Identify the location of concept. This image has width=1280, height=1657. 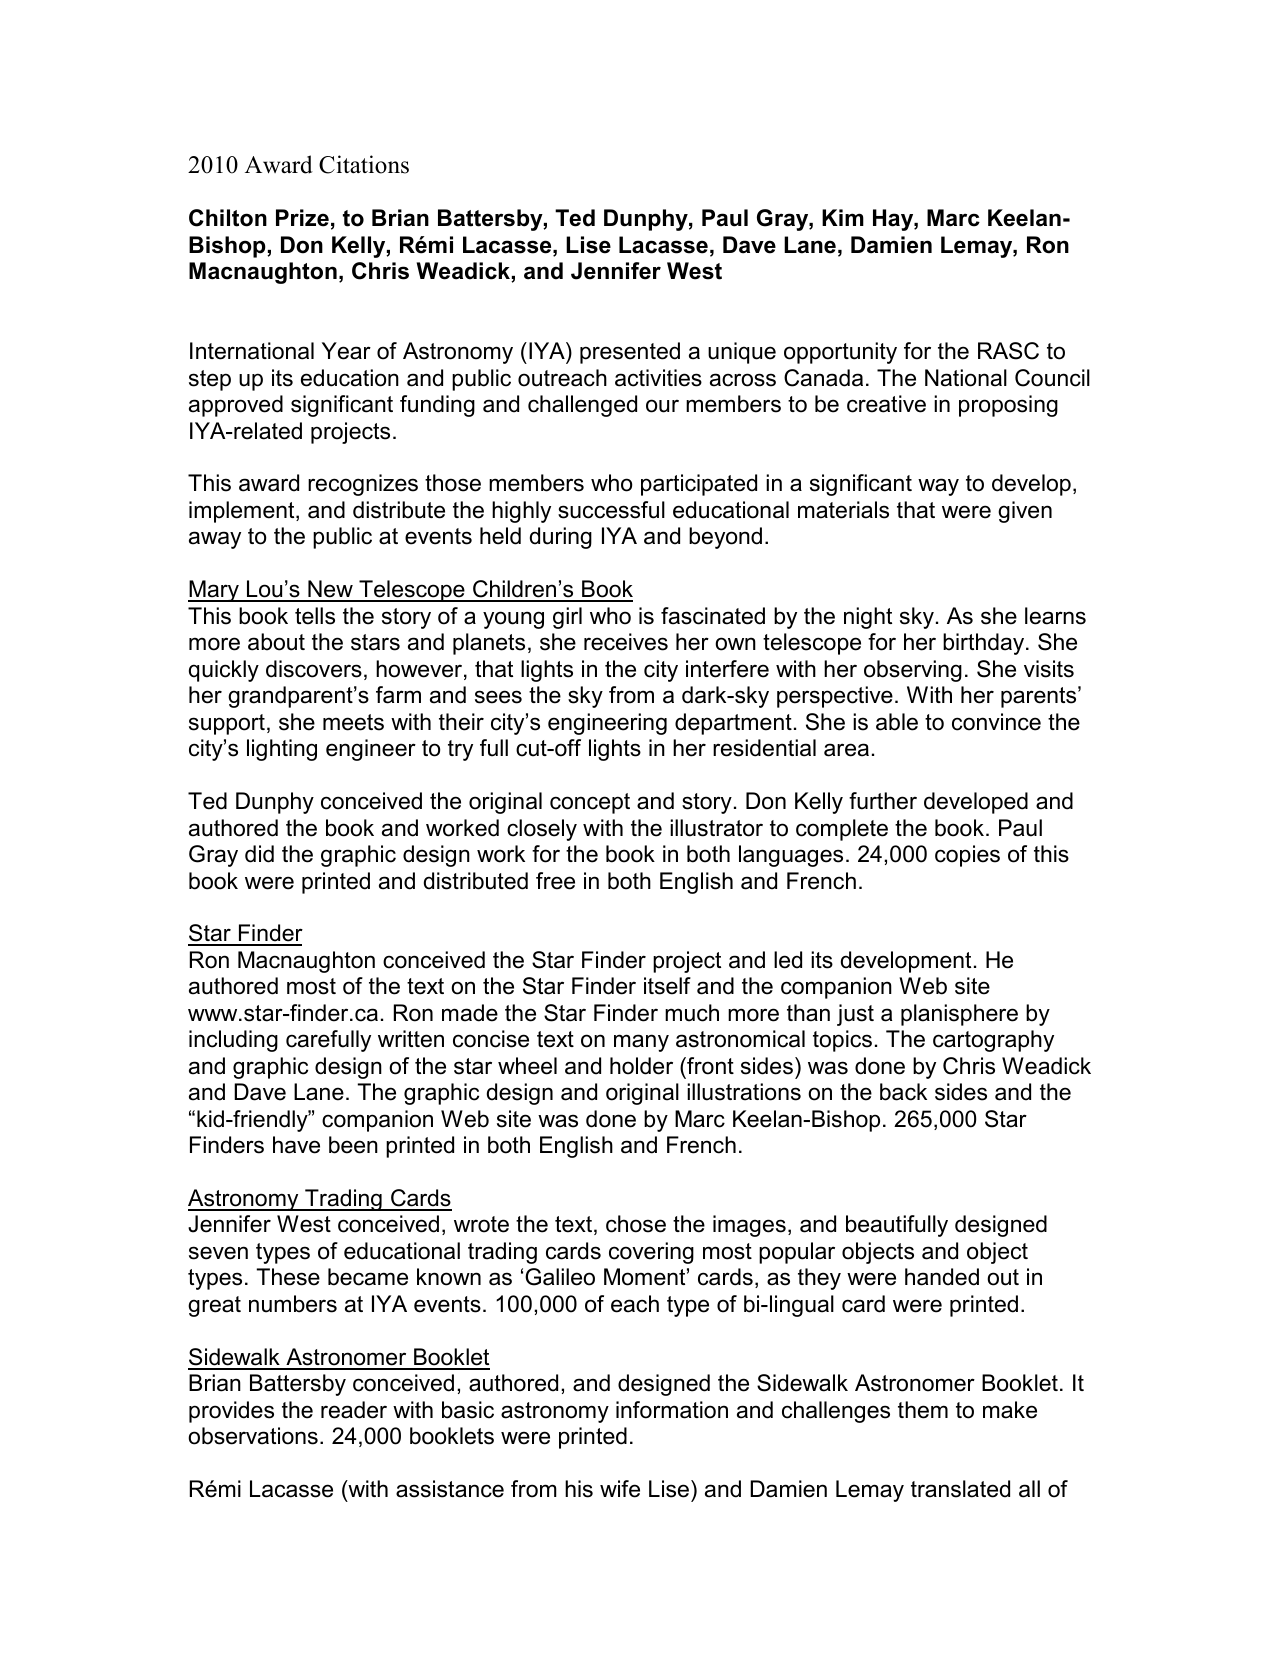
(590, 803).
